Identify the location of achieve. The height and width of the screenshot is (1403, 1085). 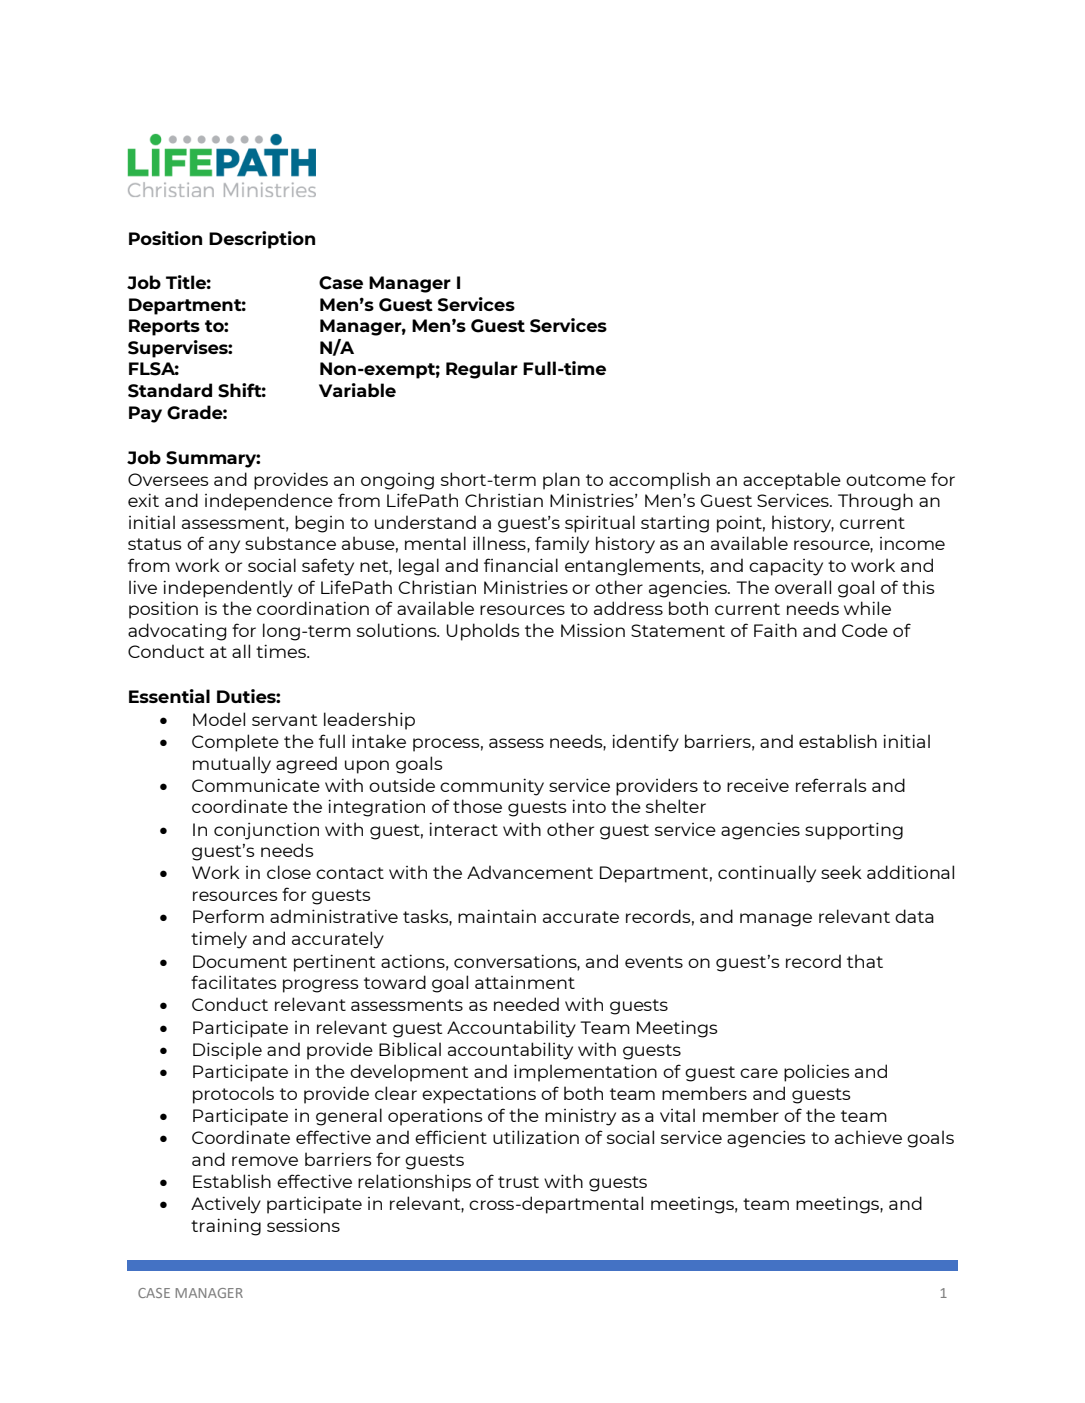
(868, 1137).
